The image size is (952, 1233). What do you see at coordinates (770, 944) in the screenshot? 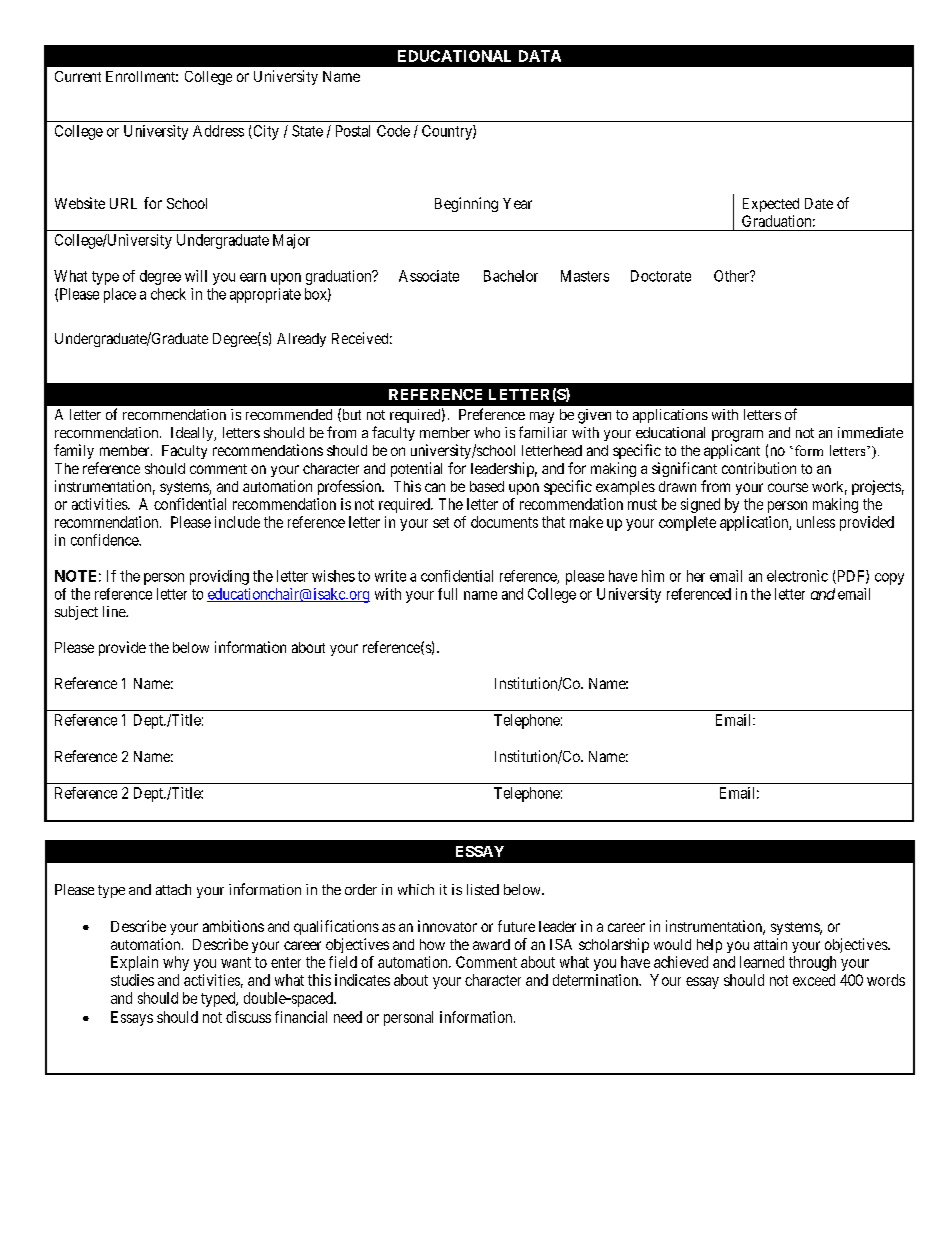
I see `attain` at bounding box center [770, 944].
